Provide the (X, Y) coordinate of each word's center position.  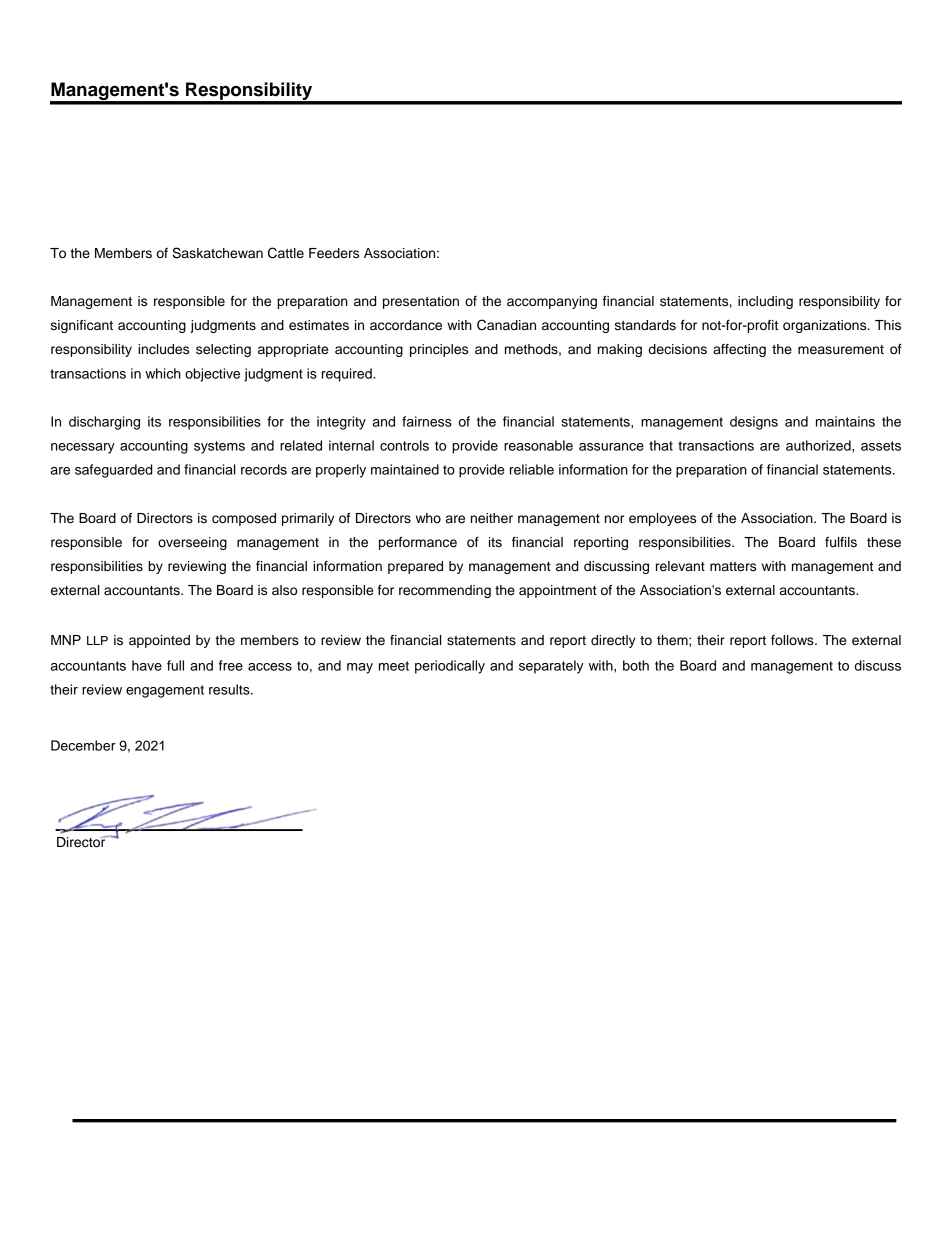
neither (492, 518)
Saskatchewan (217, 253)
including (765, 302)
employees (662, 519)
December (83, 745)
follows (793, 640)
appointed (159, 641)
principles (439, 350)
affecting (739, 350)
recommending (445, 591)
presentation (421, 302)
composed (244, 519)
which (163, 373)
